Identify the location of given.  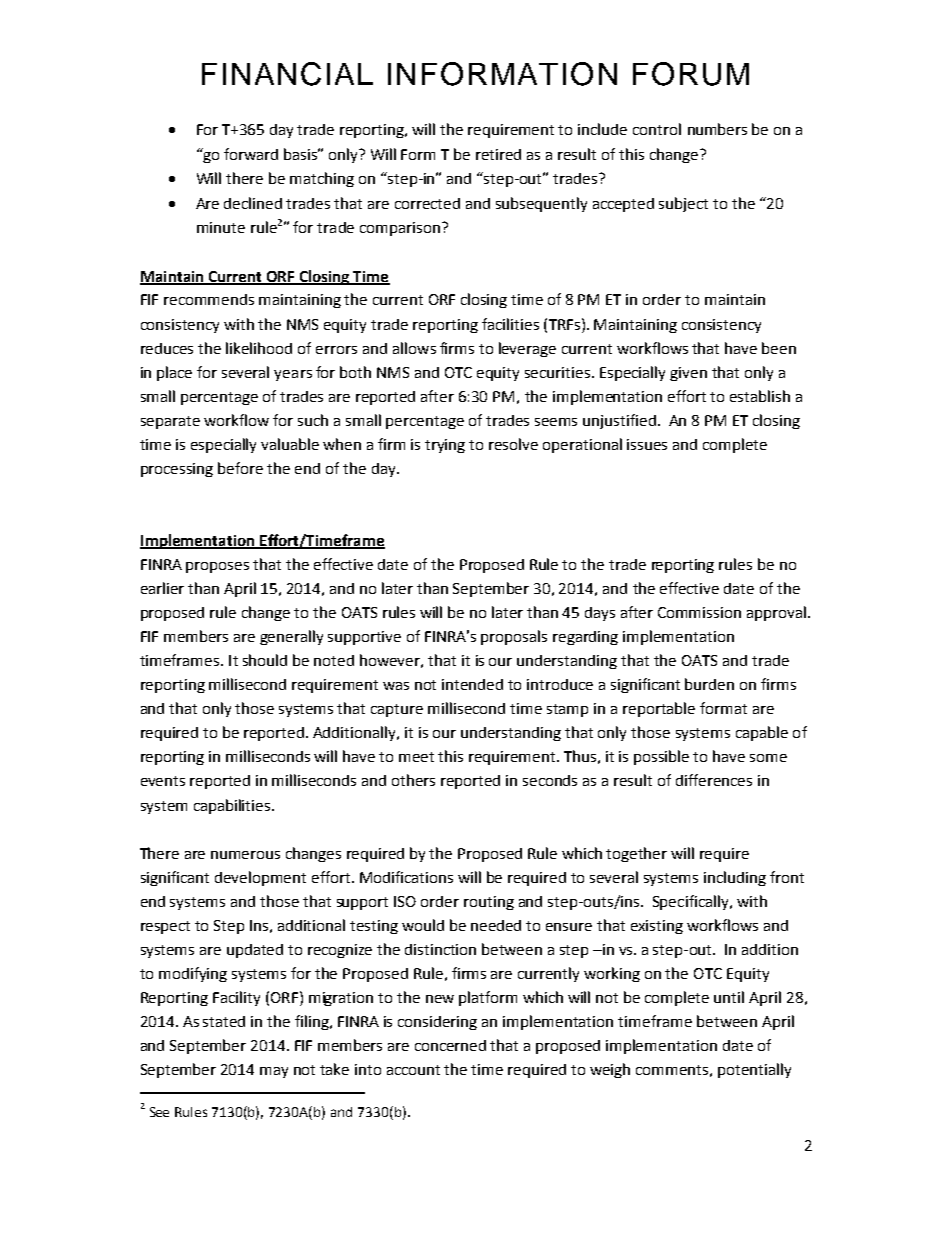
(688, 374).
